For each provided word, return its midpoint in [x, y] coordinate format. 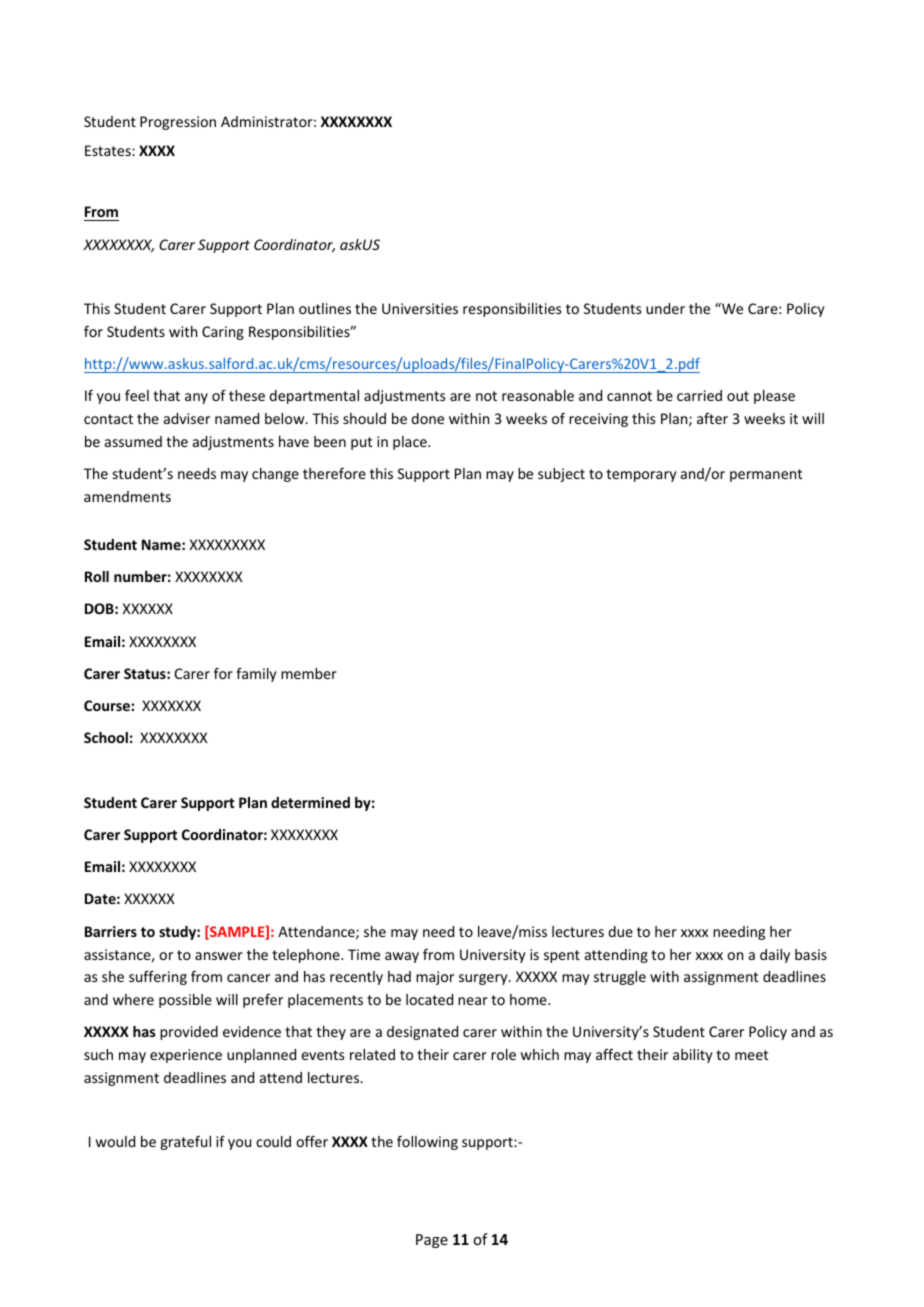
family [256, 675]
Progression [178, 123]
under [665, 308]
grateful [185, 1143]
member [309, 673]
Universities [420, 308]
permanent [766, 475]
